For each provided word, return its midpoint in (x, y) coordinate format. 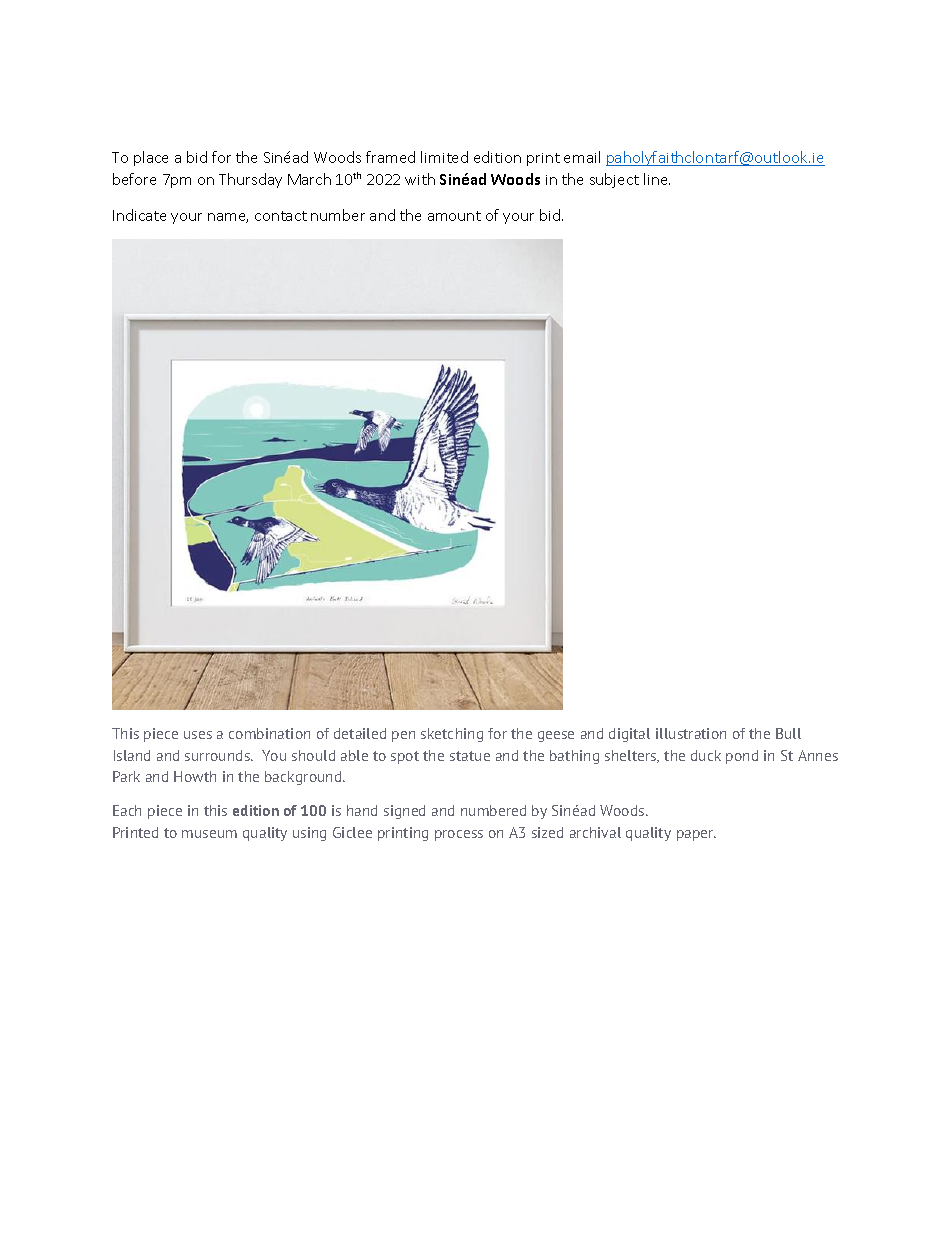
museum (209, 834)
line (657, 179)
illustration (691, 733)
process (459, 835)
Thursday (250, 180)
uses (198, 735)
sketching (452, 735)
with (420, 179)
